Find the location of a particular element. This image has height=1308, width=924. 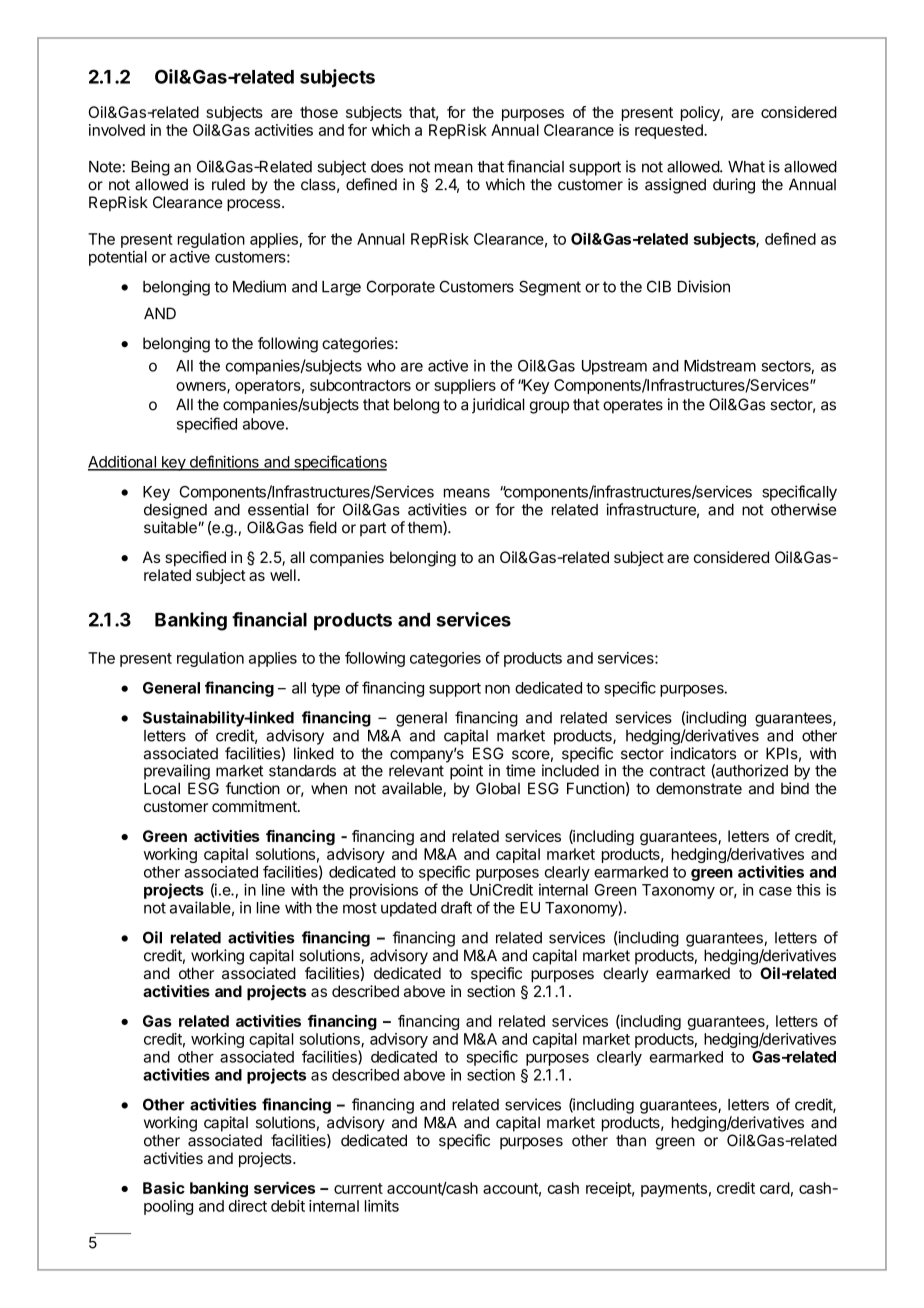

card is located at coordinates (775, 1188).
